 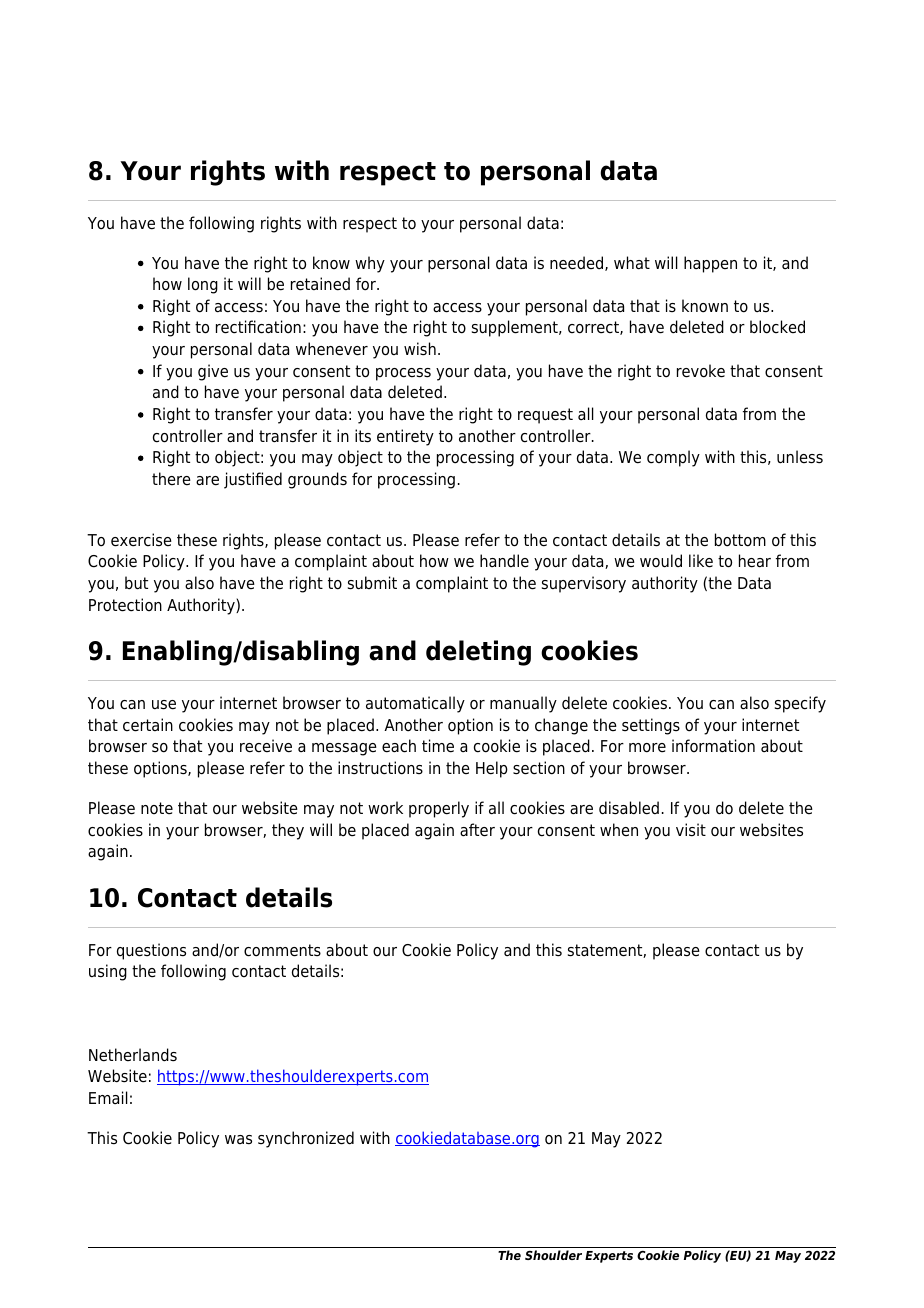 What do you see at coordinates (477, 830) in the image?
I see `after` at bounding box center [477, 830].
